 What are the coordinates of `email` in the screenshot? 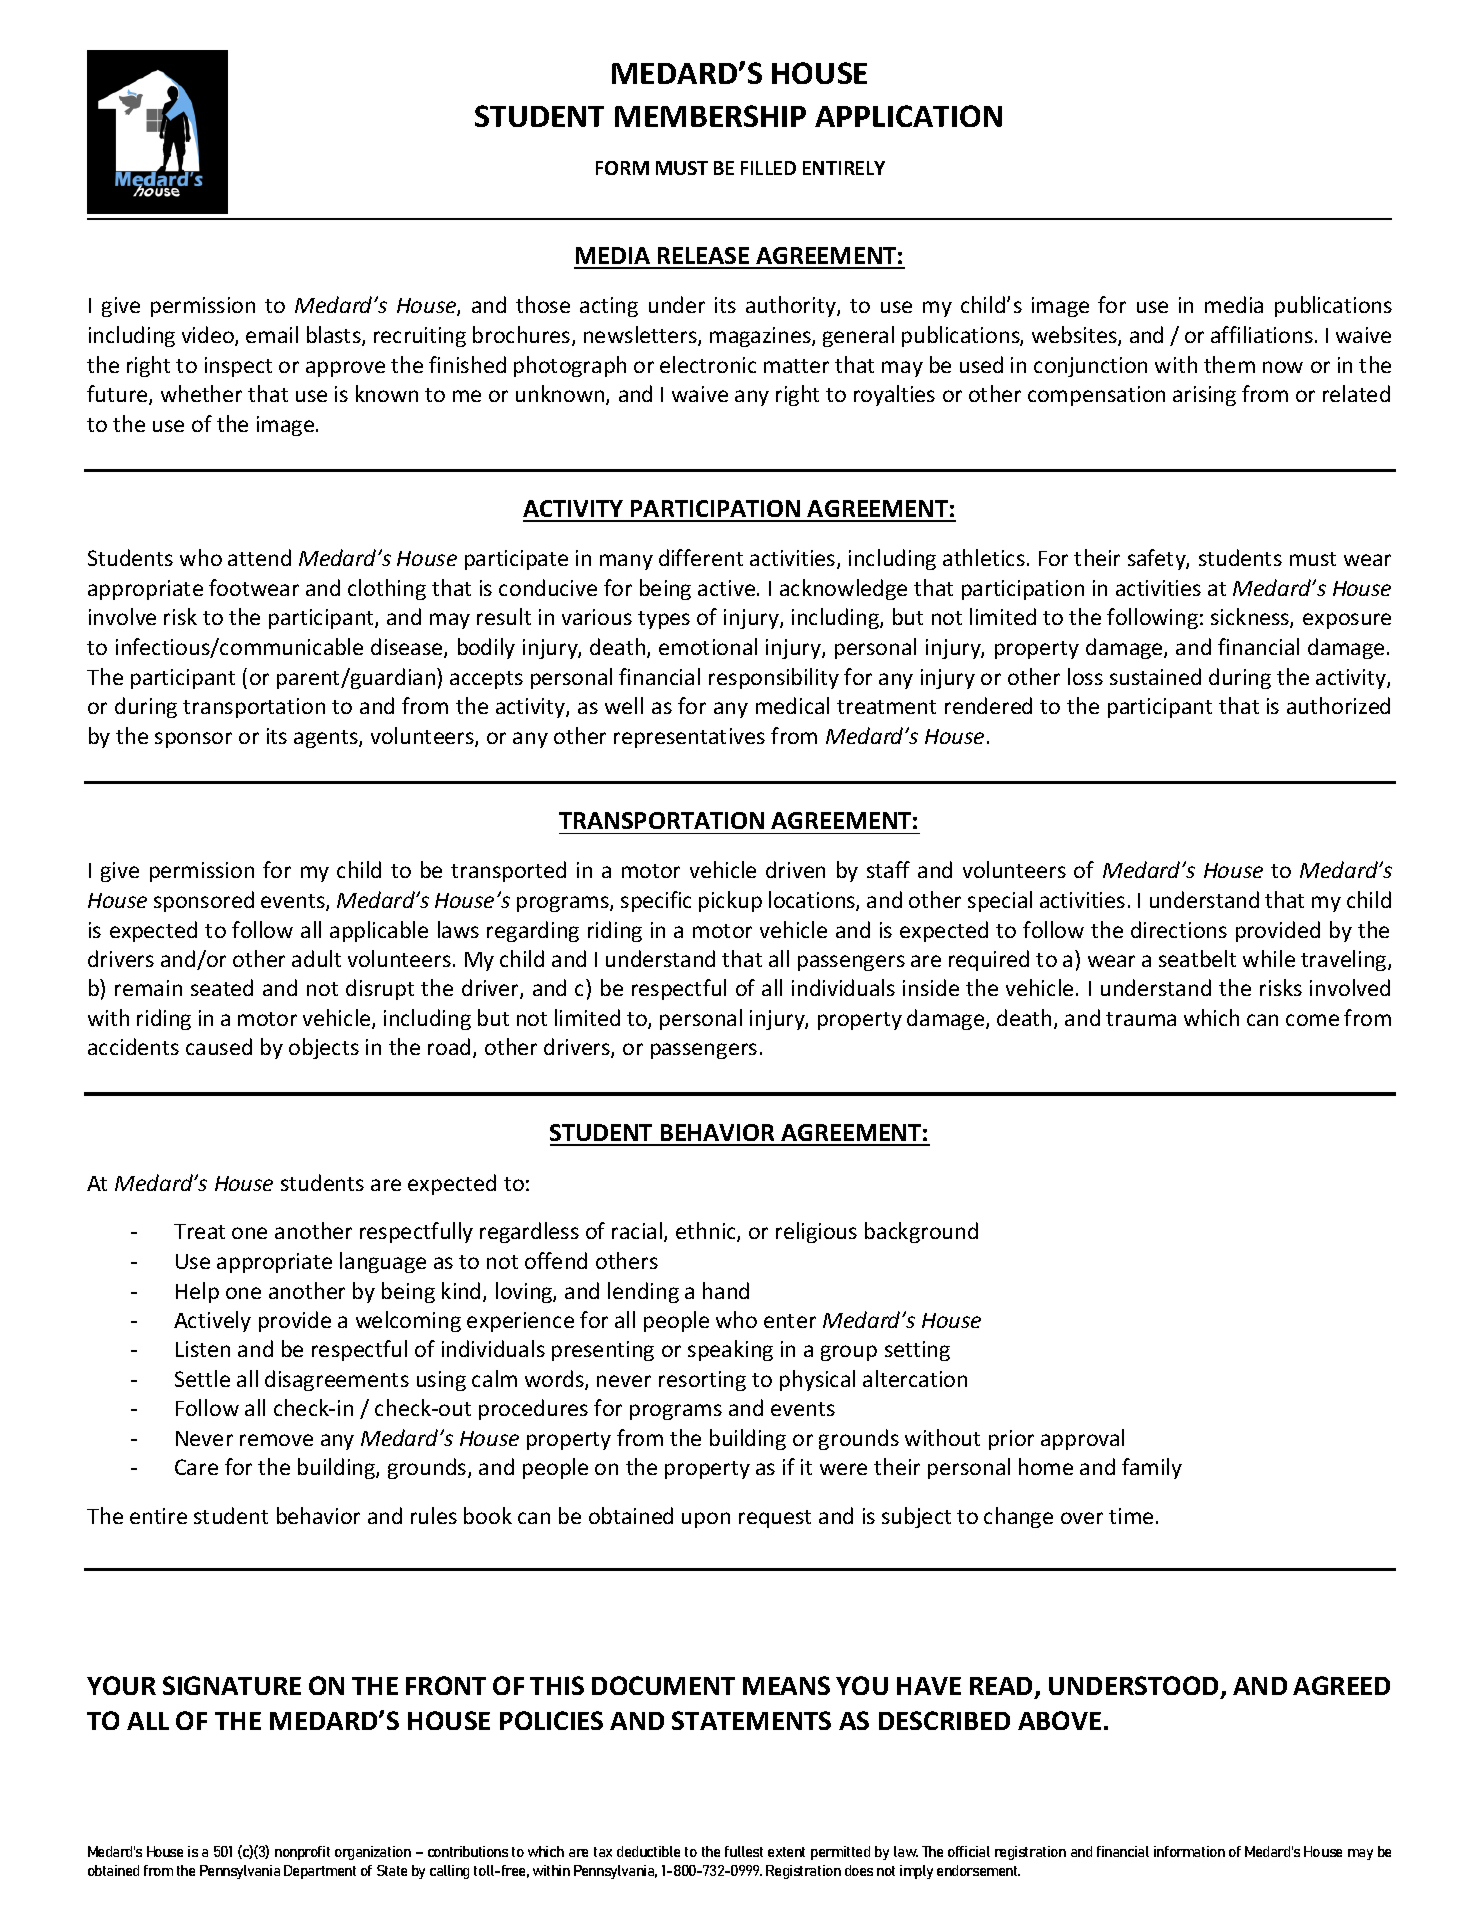 It's located at (272, 334).
